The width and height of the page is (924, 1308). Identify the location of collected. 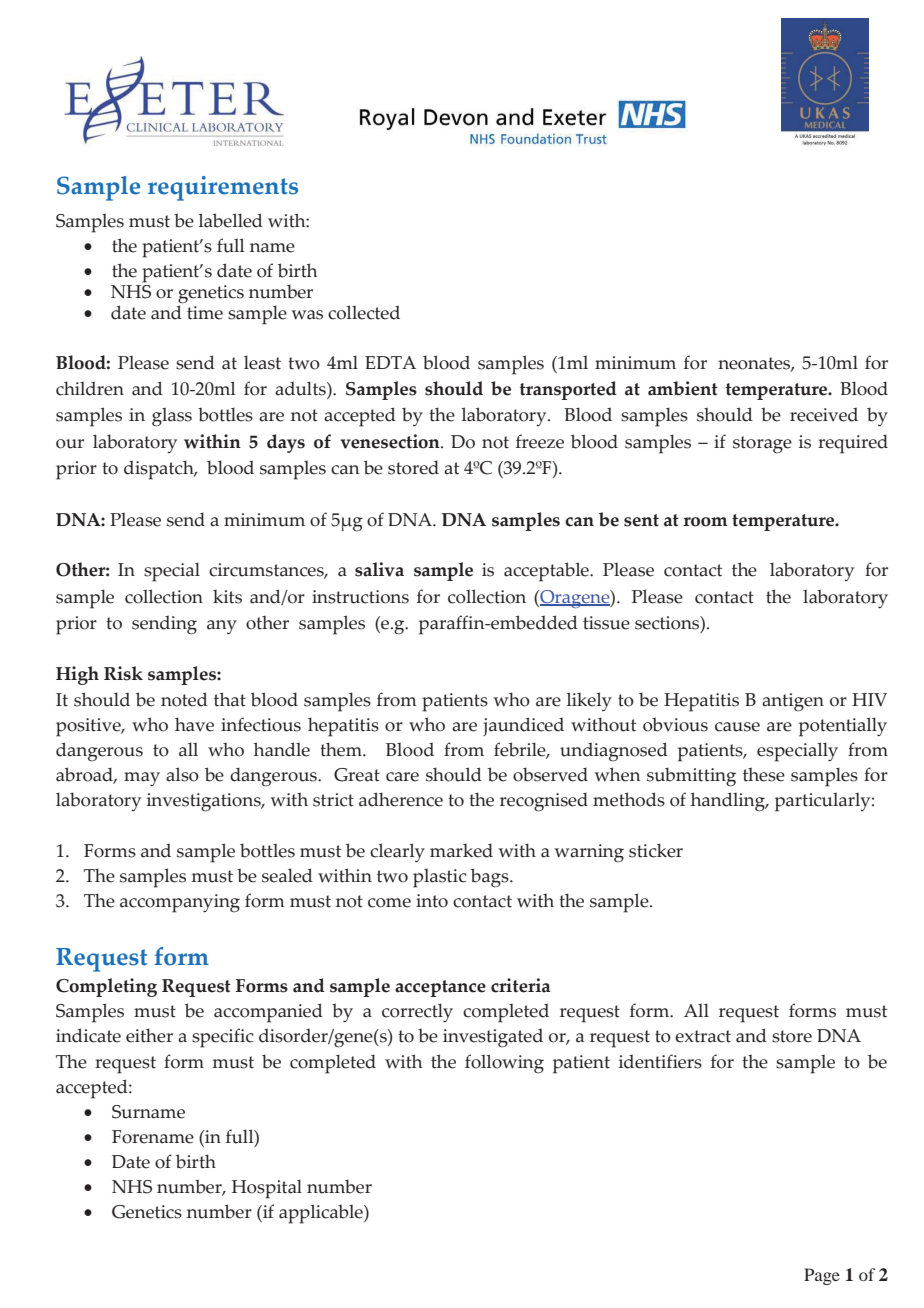
(364, 312).
